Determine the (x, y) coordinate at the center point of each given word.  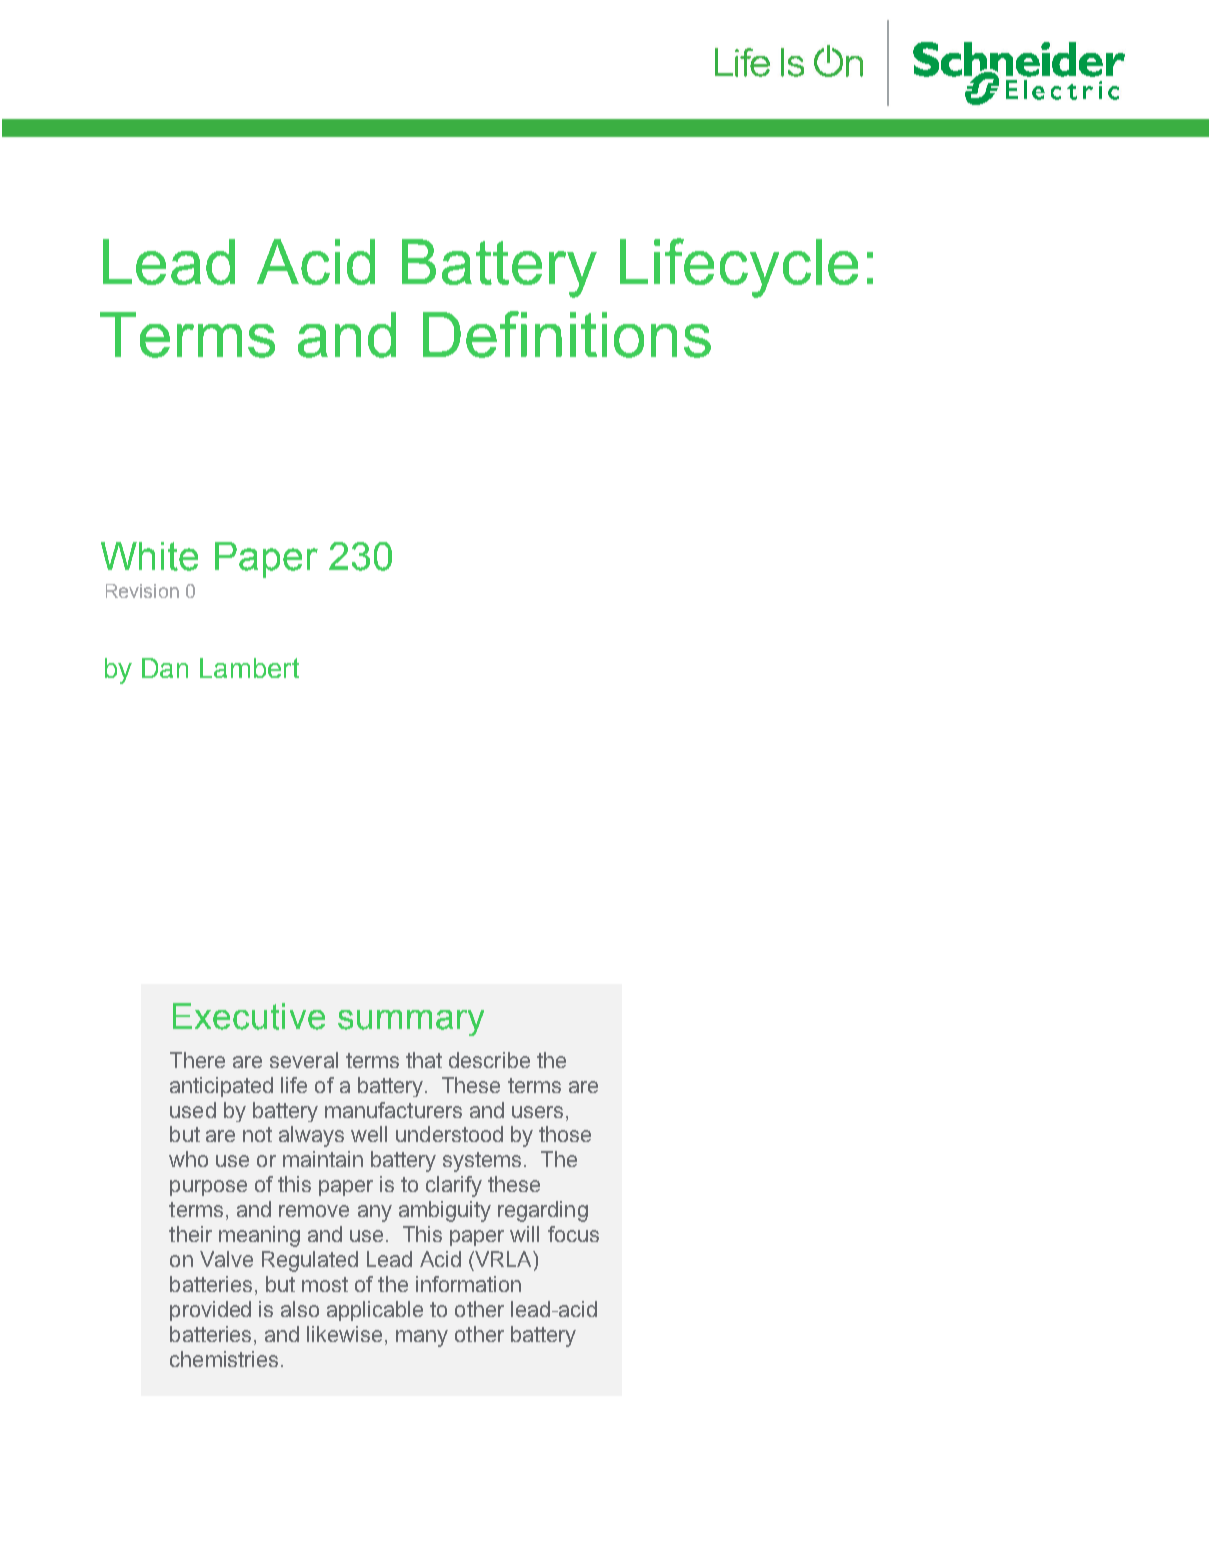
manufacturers (393, 1110)
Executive (249, 1016)
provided (210, 1311)
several (304, 1060)
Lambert (249, 668)
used (193, 1110)
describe (489, 1060)
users (537, 1112)
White (149, 556)
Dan (165, 668)
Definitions (567, 334)
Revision (142, 591)
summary (411, 1023)
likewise (344, 1334)
